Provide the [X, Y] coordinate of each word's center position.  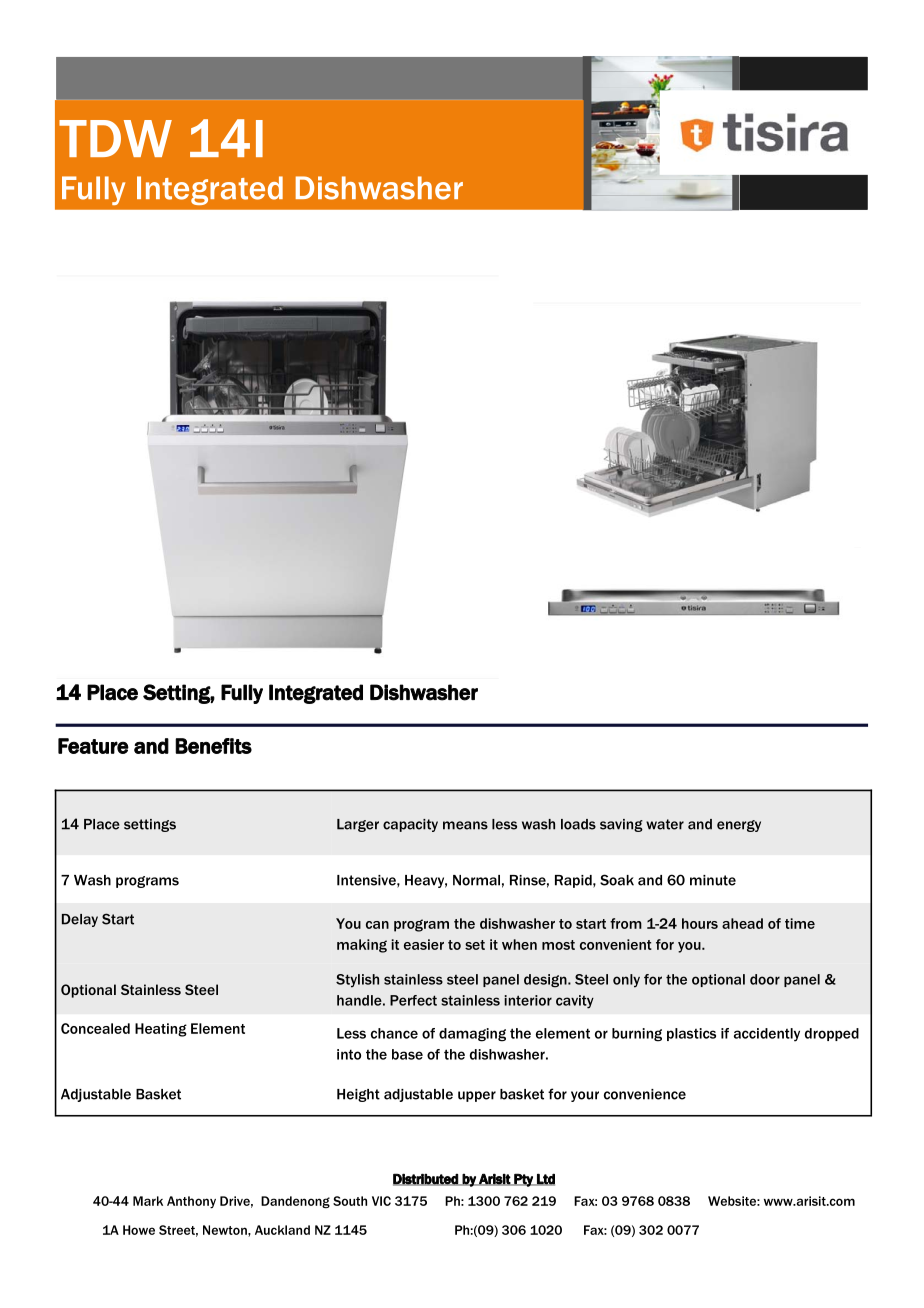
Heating [161, 1030]
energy [739, 826]
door [765, 979]
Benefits [213, 746]
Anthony [191, 1202]
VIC [381, 1201]
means [465, 825]
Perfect [413, 1000]
